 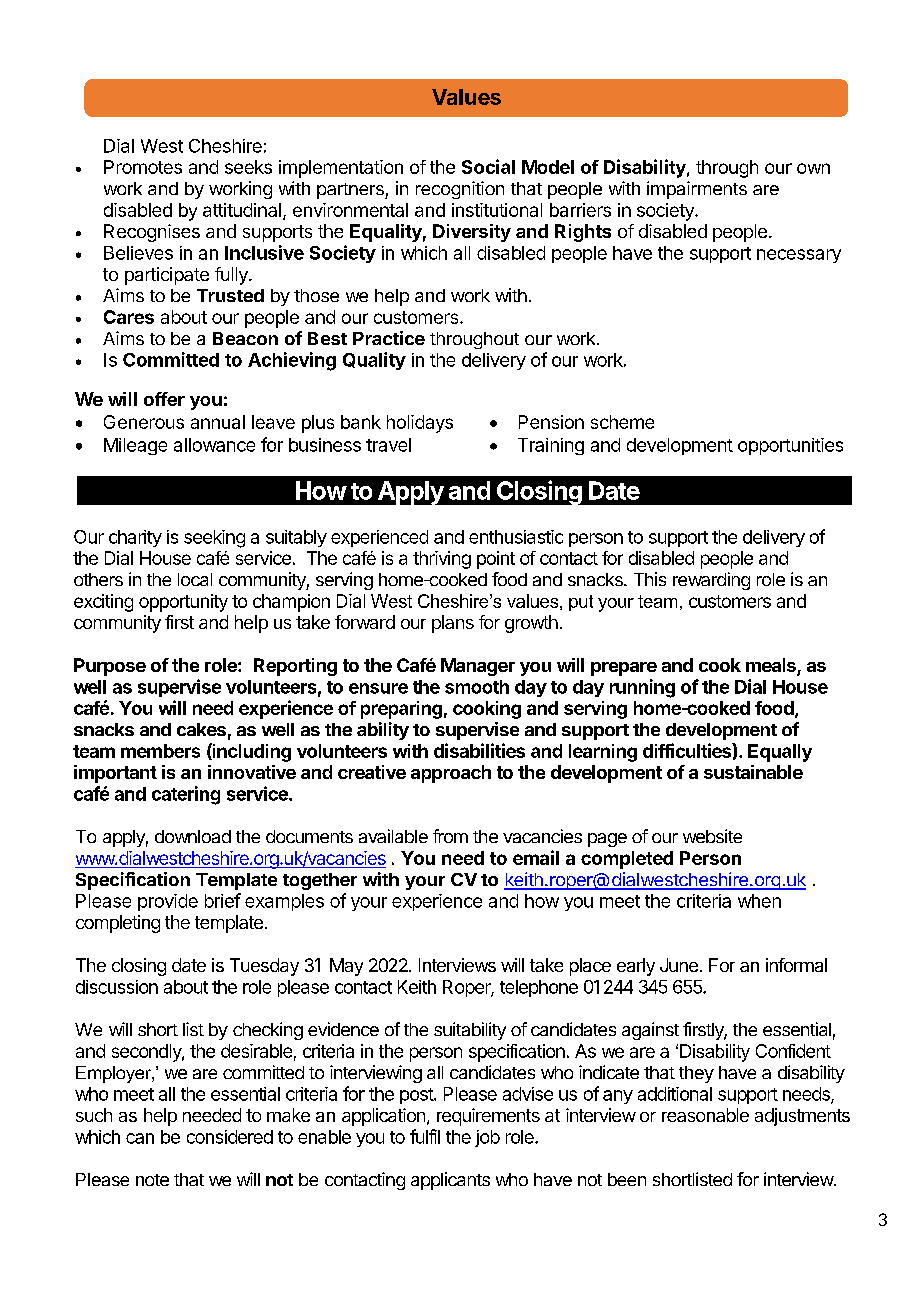 What do you see at coordinates (772, 666) in the page?
I see `meals` at bounding box center [772, 666].
